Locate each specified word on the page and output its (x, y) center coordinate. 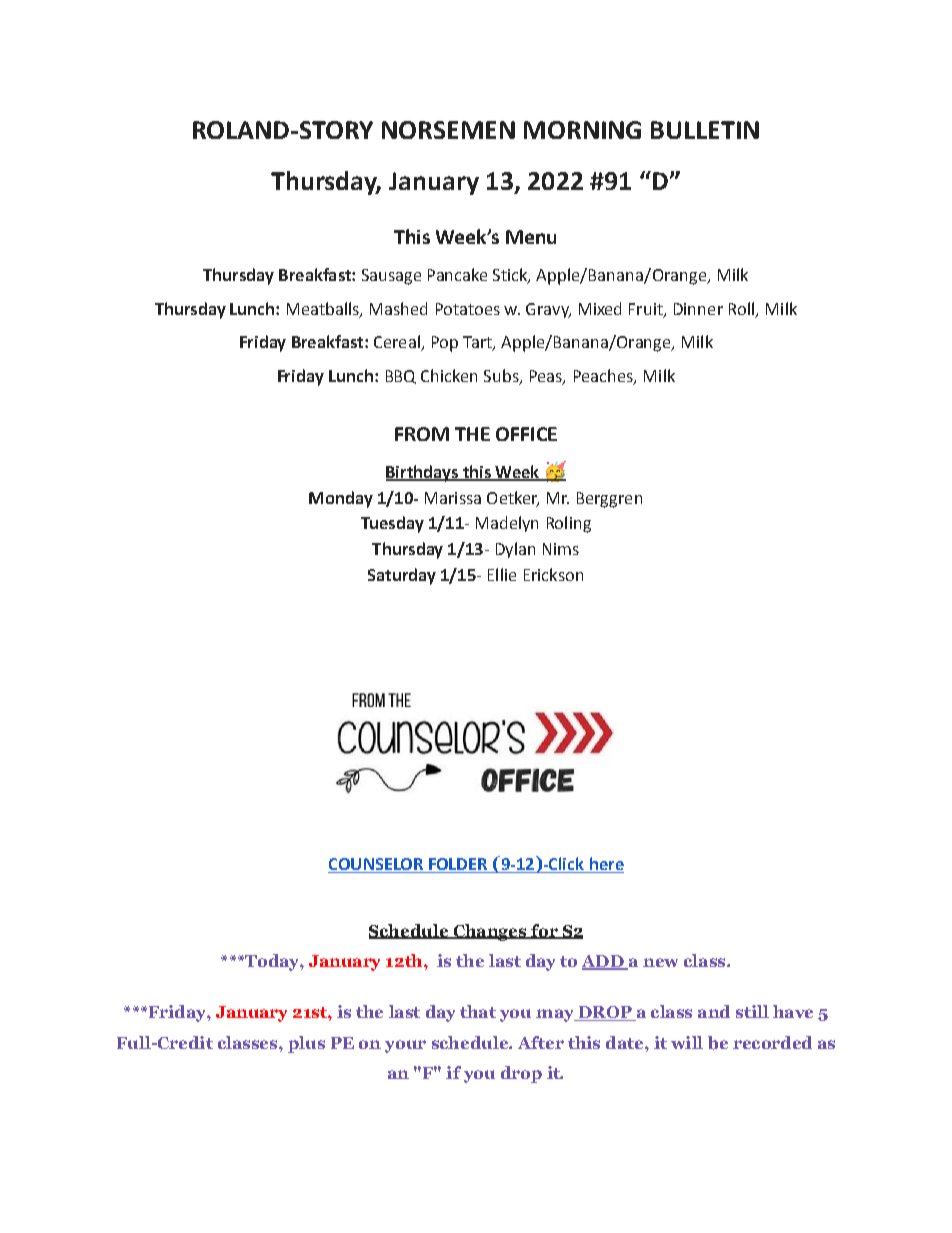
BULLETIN (705, 130)
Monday (341, 499)
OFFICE (526, 434)
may (556, 1015)
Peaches (604, 377)
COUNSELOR (376, 865)
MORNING (582, 130)
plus (306, 1044)
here (605, 865)
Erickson (553, 574)
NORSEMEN (448, 130)
